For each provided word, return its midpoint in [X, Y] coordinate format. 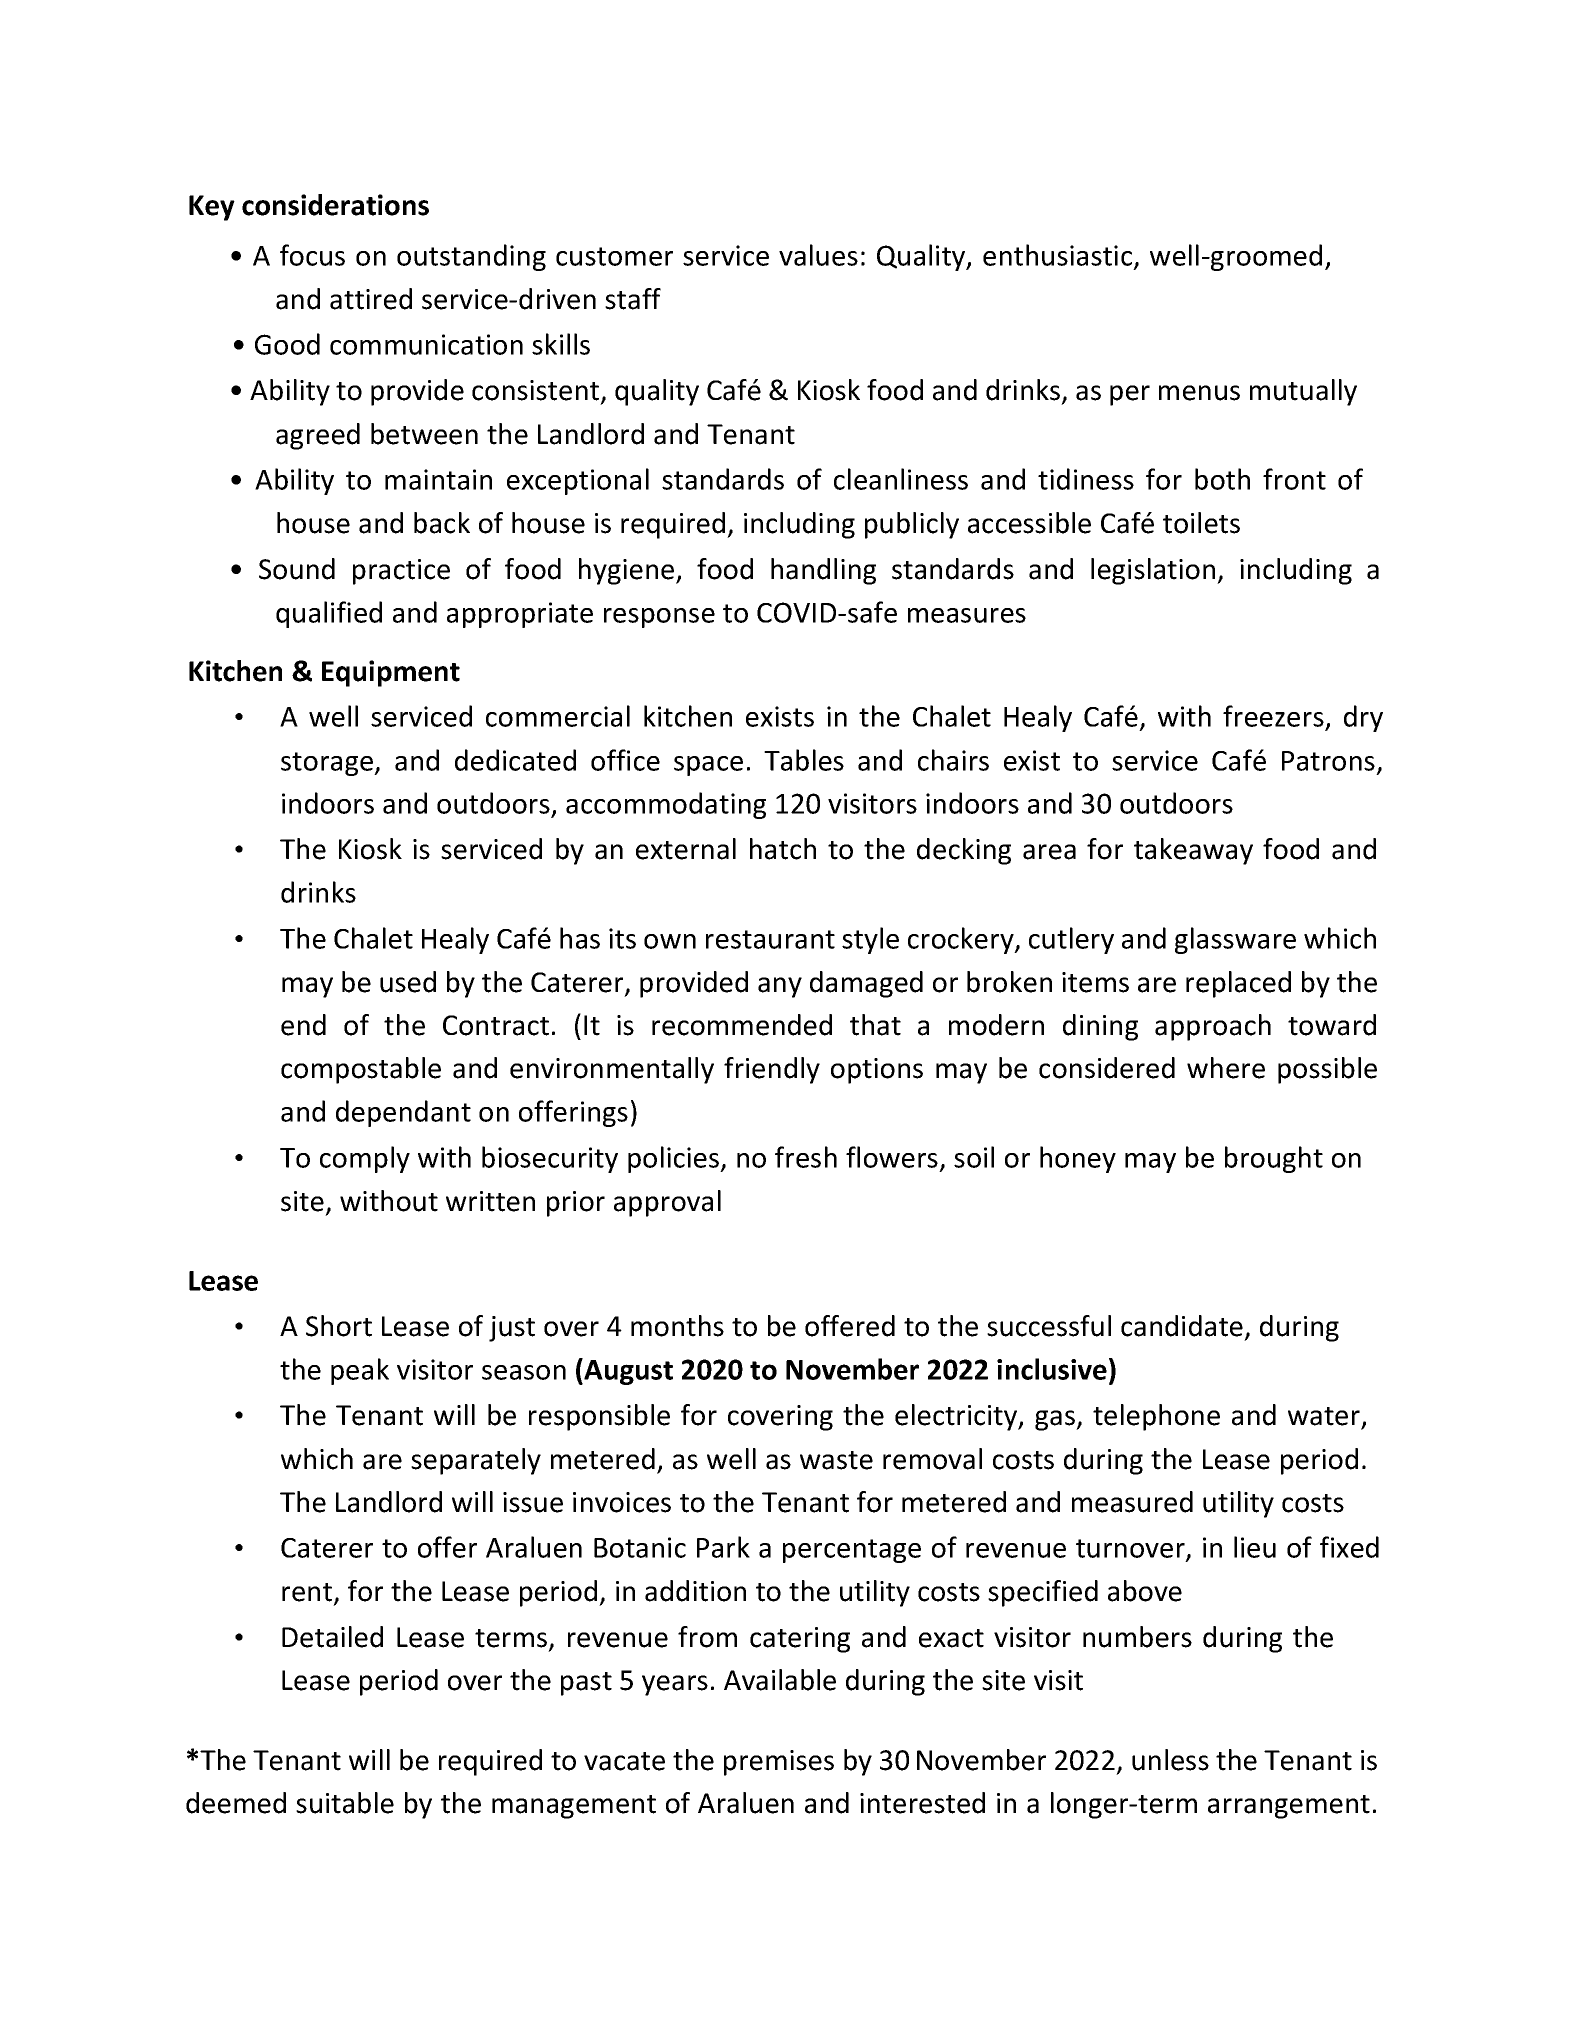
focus [312, 255]
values [818, 255]
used [408, 982]
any [780, 987]
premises [779, 1763]
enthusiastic [1059, 256]
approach [1213, 1027]
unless [1170, 1760]
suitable [345, 1803]
